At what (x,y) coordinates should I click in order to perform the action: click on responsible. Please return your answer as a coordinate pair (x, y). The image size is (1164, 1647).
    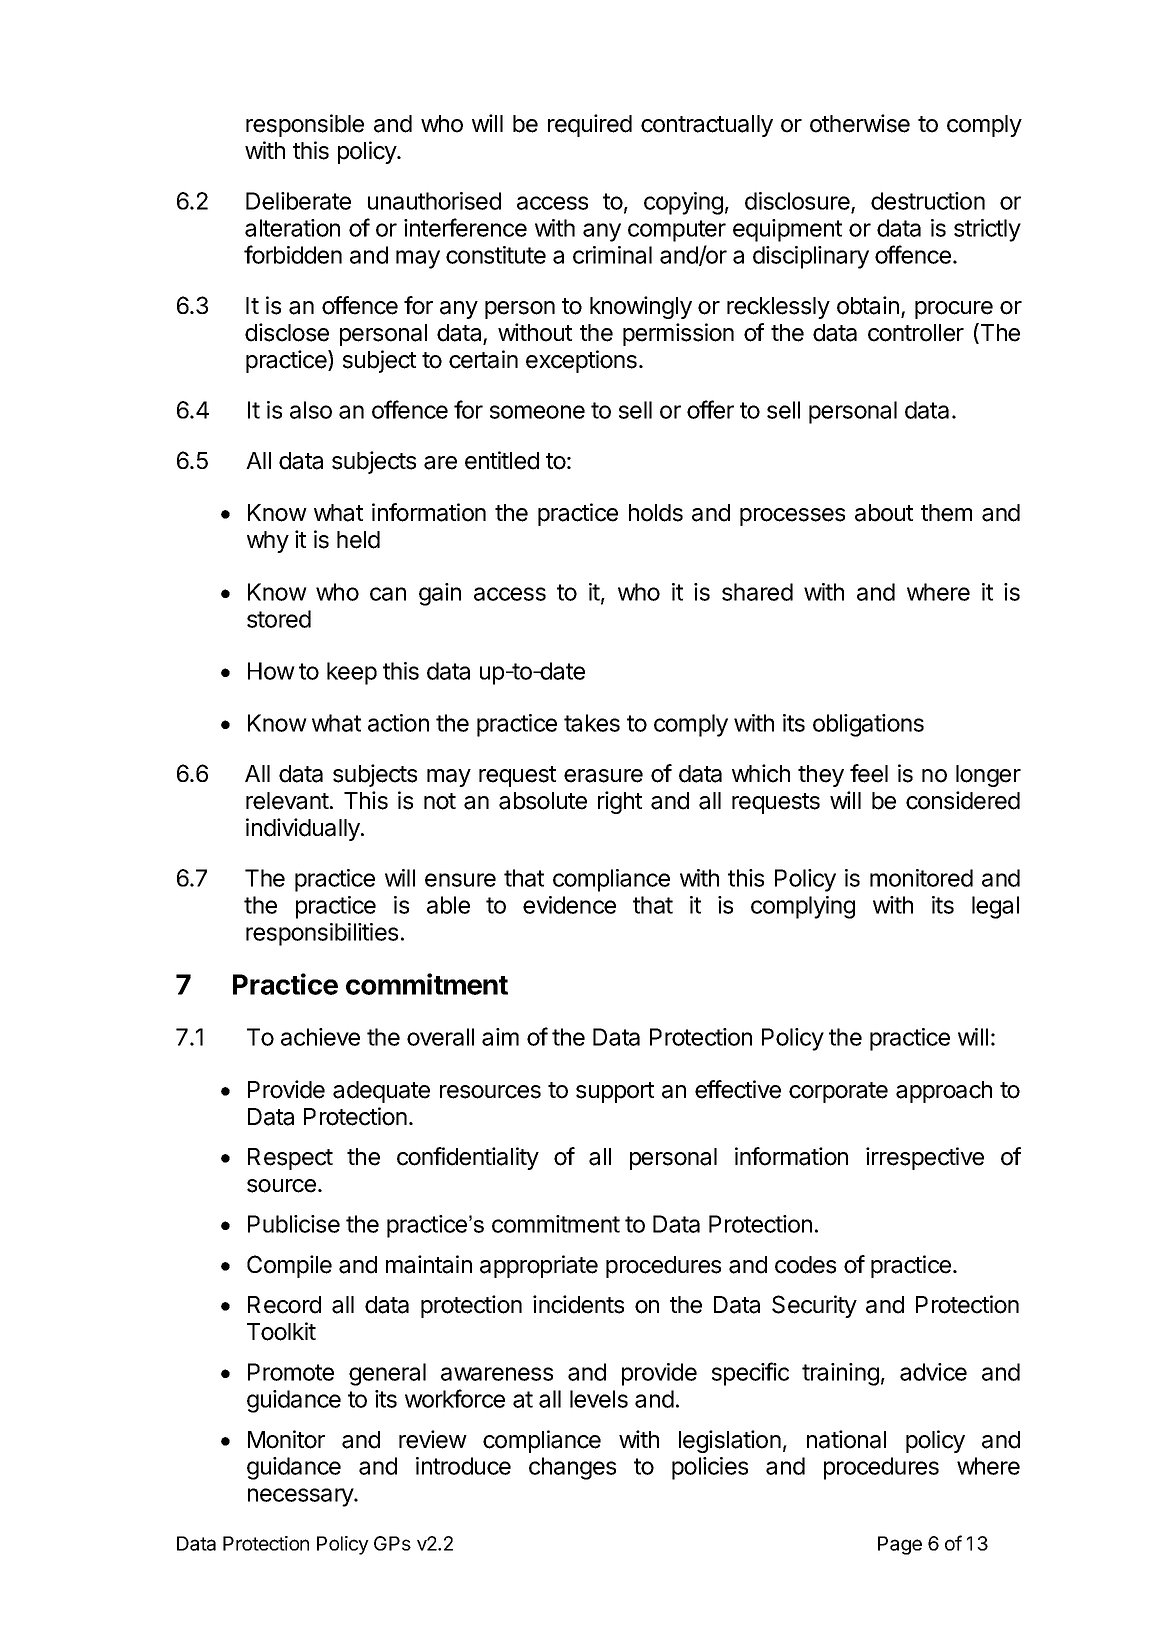
    Looking at the image, I should click on (305, 125).
